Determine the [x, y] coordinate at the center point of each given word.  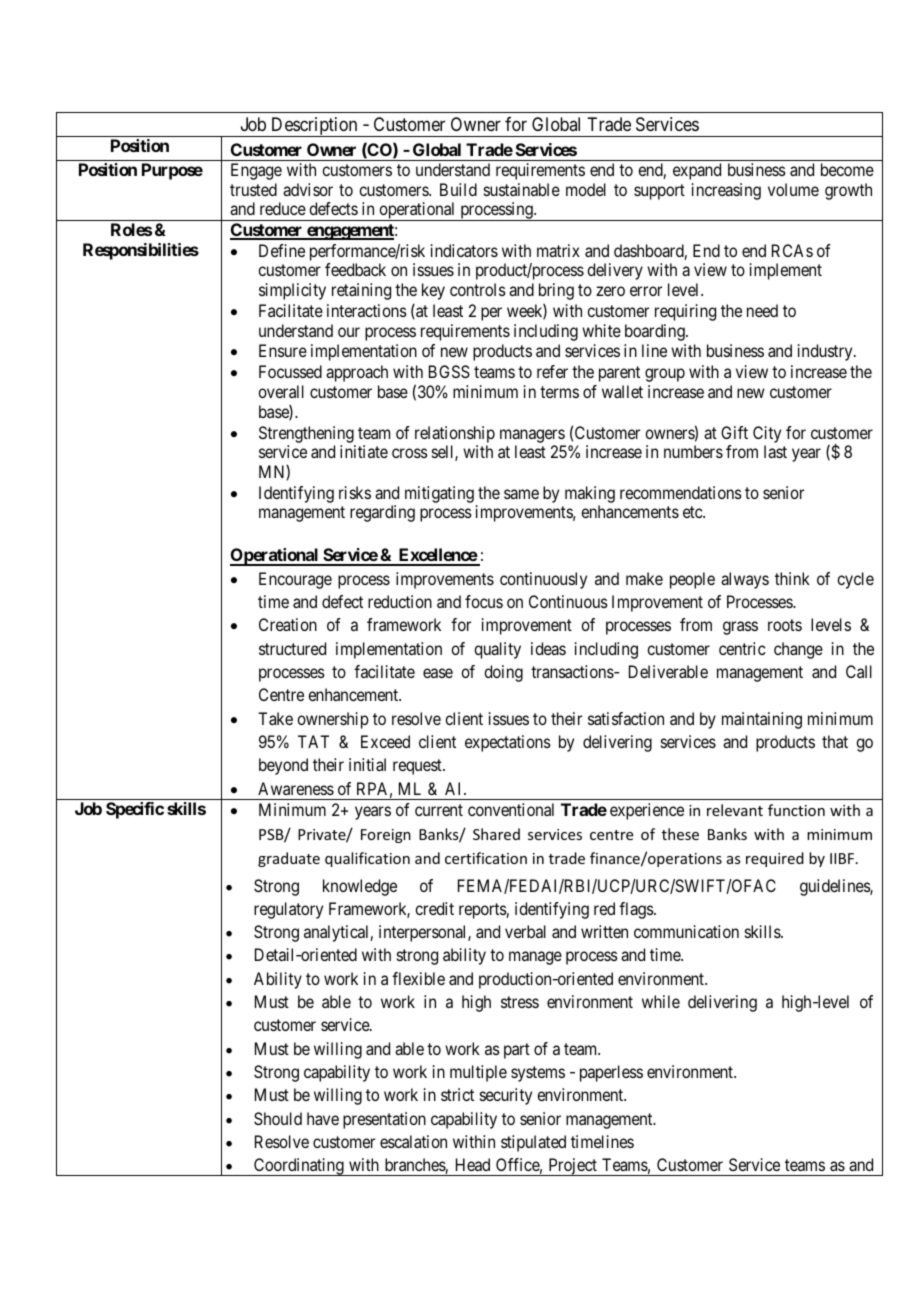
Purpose [172, 171]
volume [793, 189]
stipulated [533, 1143]
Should [278, 1118]
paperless [611, 1073]
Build [458, 189]
